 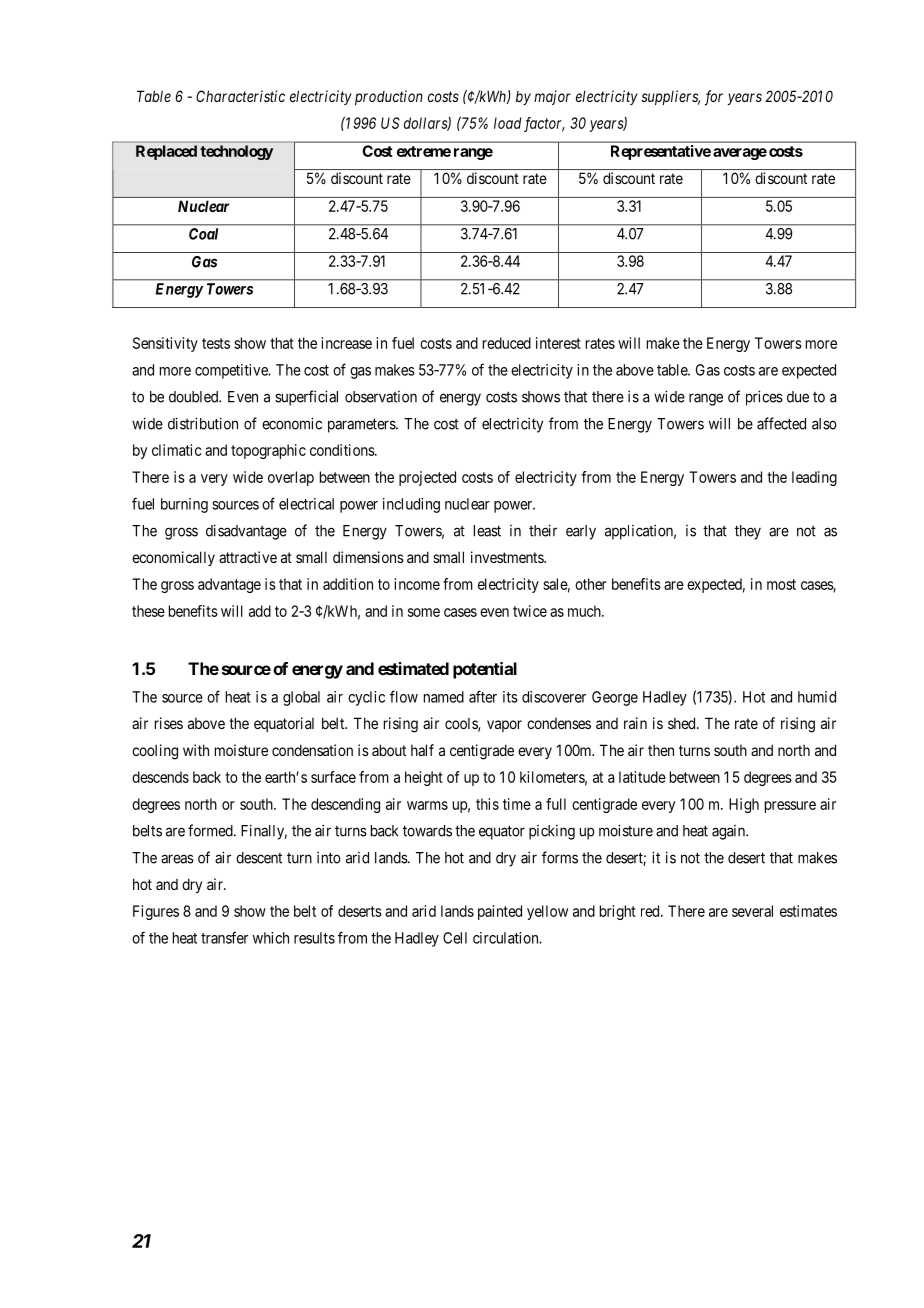 What do you see at coordinates (817, 697) in the image?
I see `humid` at bounding box center [817, 697].
